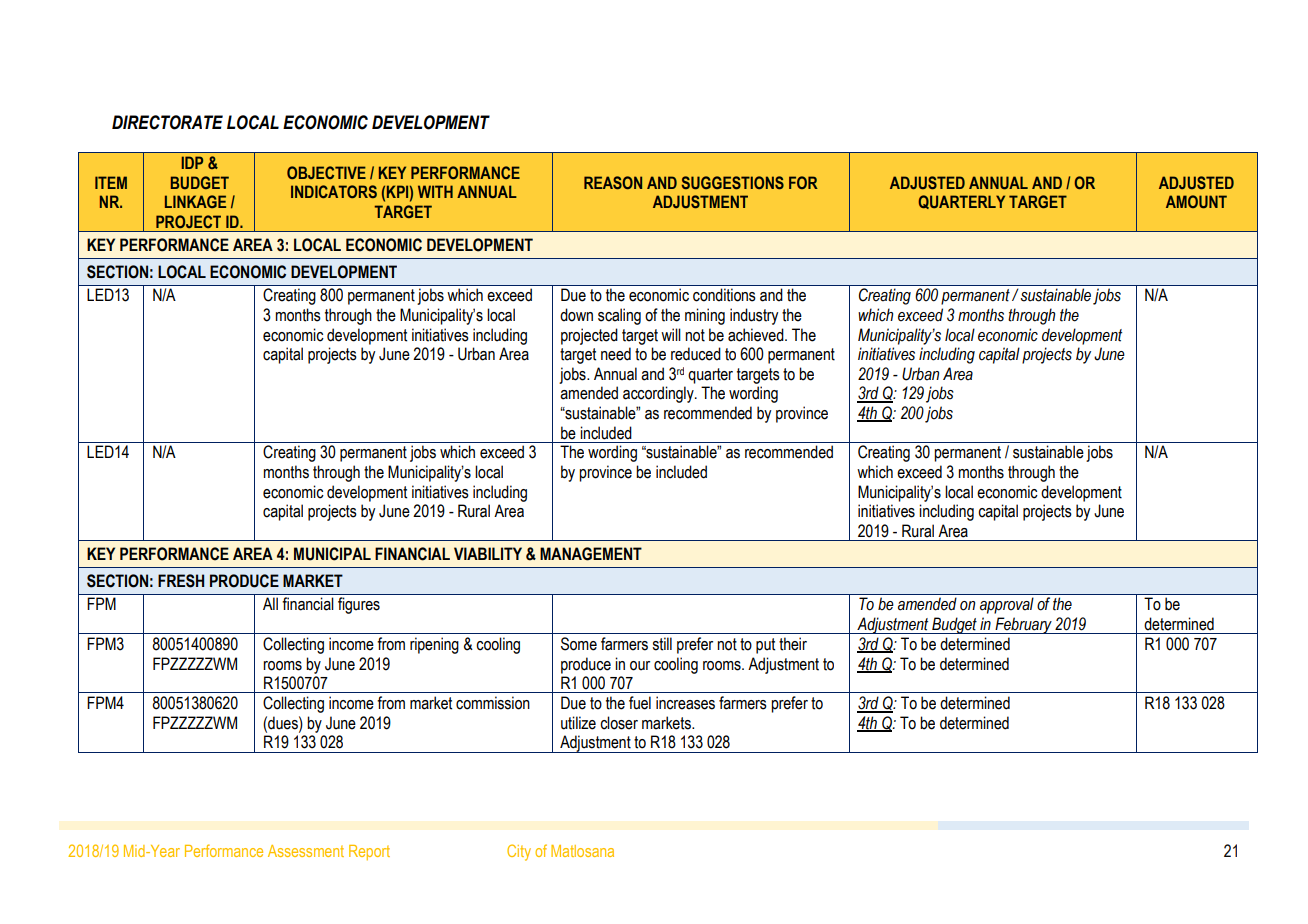 The height and width of the document is (924, 1308). I want to click on AMOUNT, so click(1196, 202).
